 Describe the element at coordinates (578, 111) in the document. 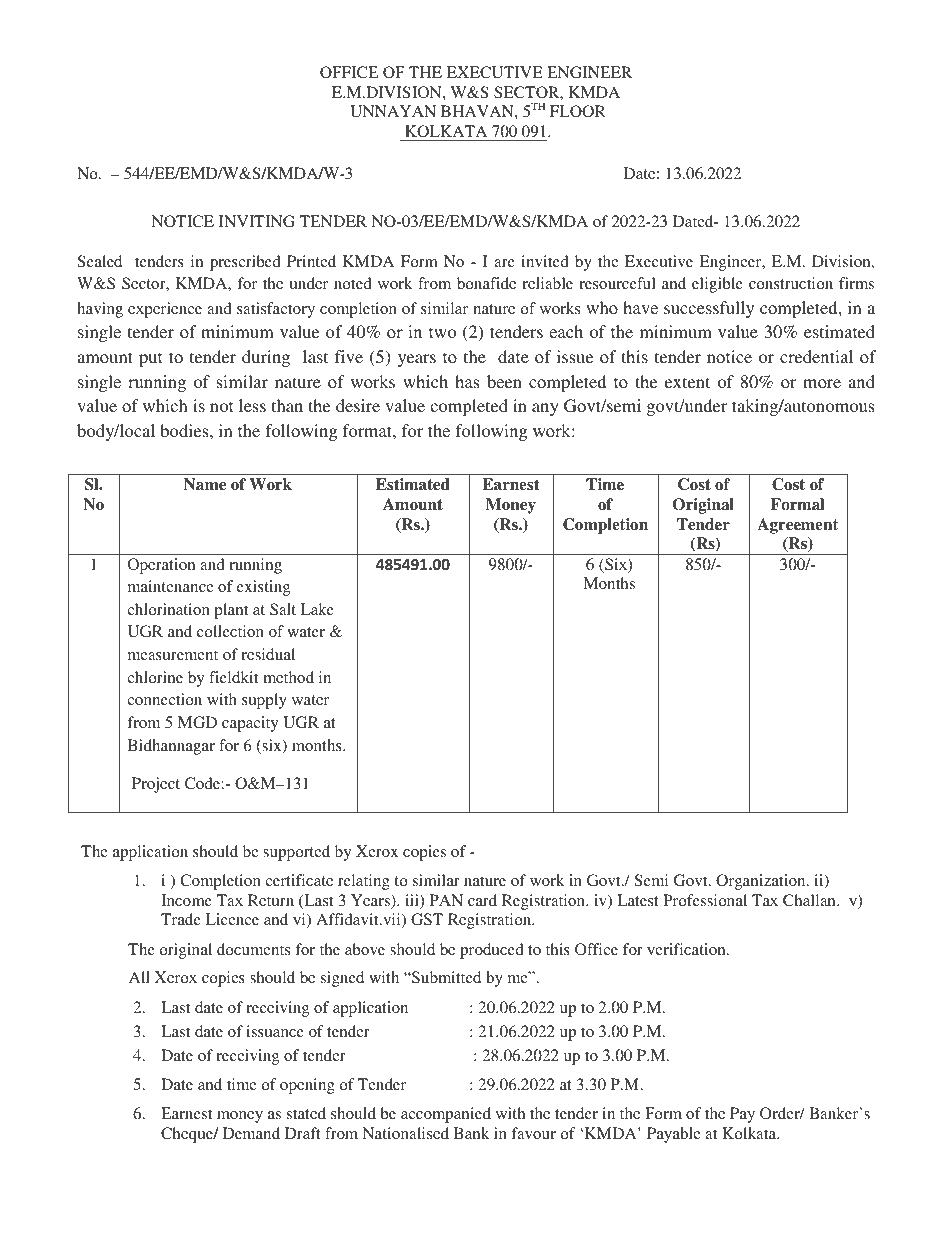

I see `FLOOR` at that location.
